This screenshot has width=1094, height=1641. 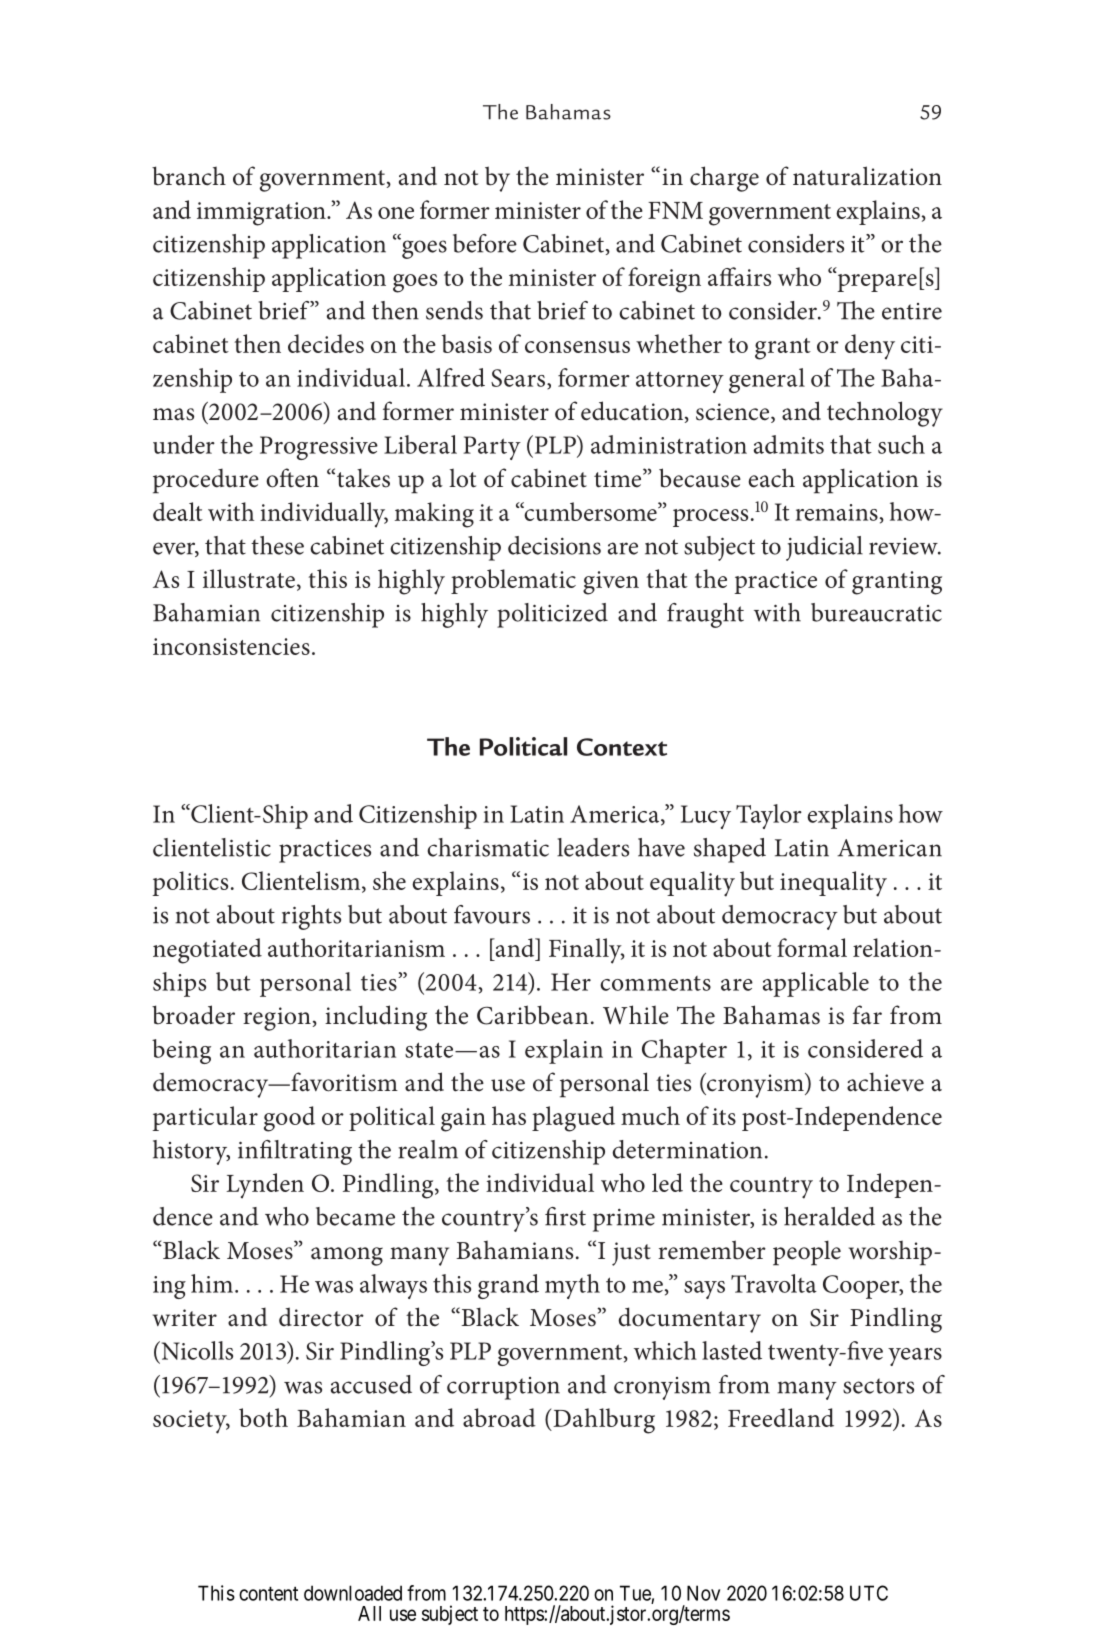 What do you see at coordinates (231, 646) in the screenshot?
I see `inconsistencies` at bounding box center [231, 646].
